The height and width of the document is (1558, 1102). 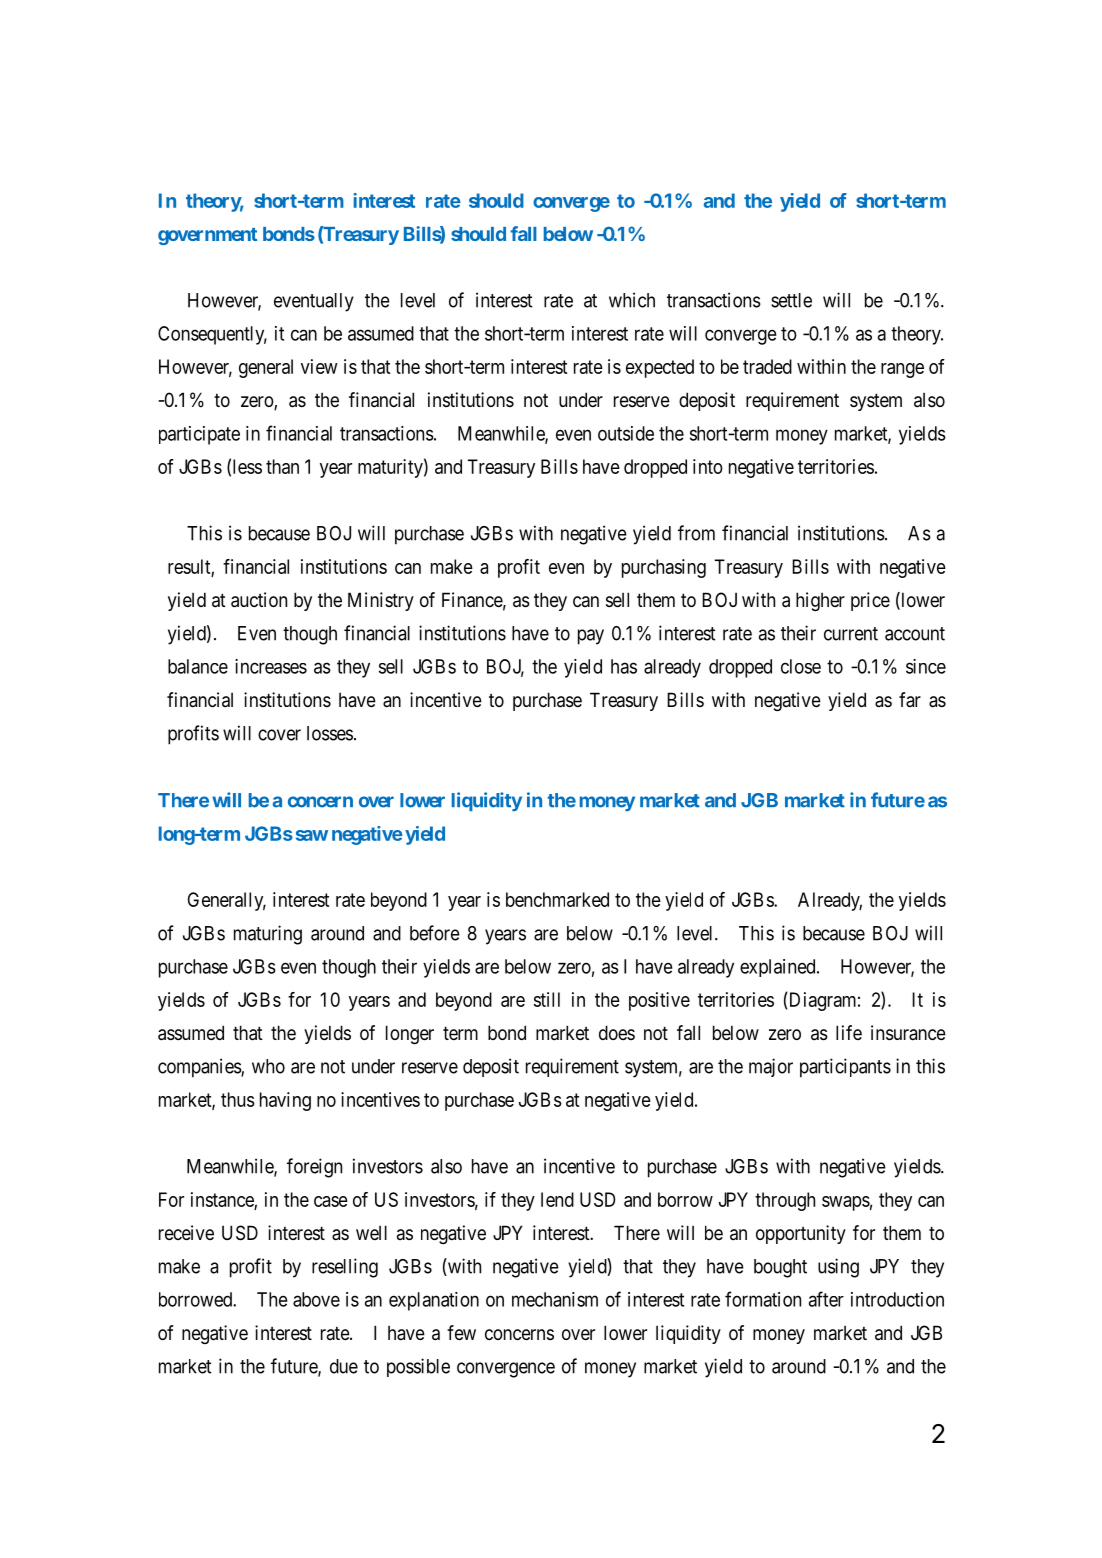 What do you see at coordinates (268, 935) in the document?
I see `maturing` at bounding box center [268, 935].
